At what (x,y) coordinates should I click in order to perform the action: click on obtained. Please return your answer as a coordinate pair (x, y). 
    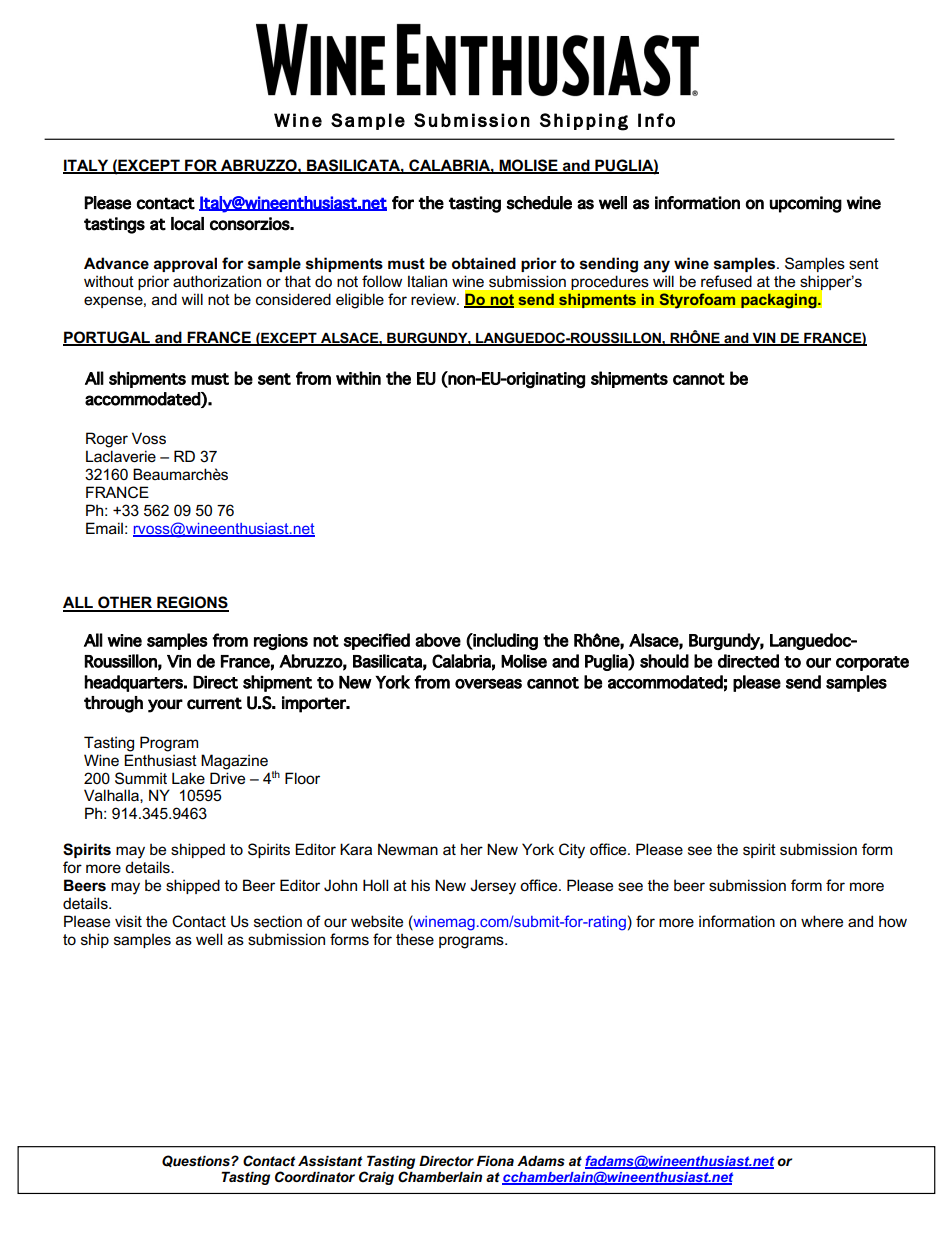
    Looking at the image, I should click on (484, 263).
